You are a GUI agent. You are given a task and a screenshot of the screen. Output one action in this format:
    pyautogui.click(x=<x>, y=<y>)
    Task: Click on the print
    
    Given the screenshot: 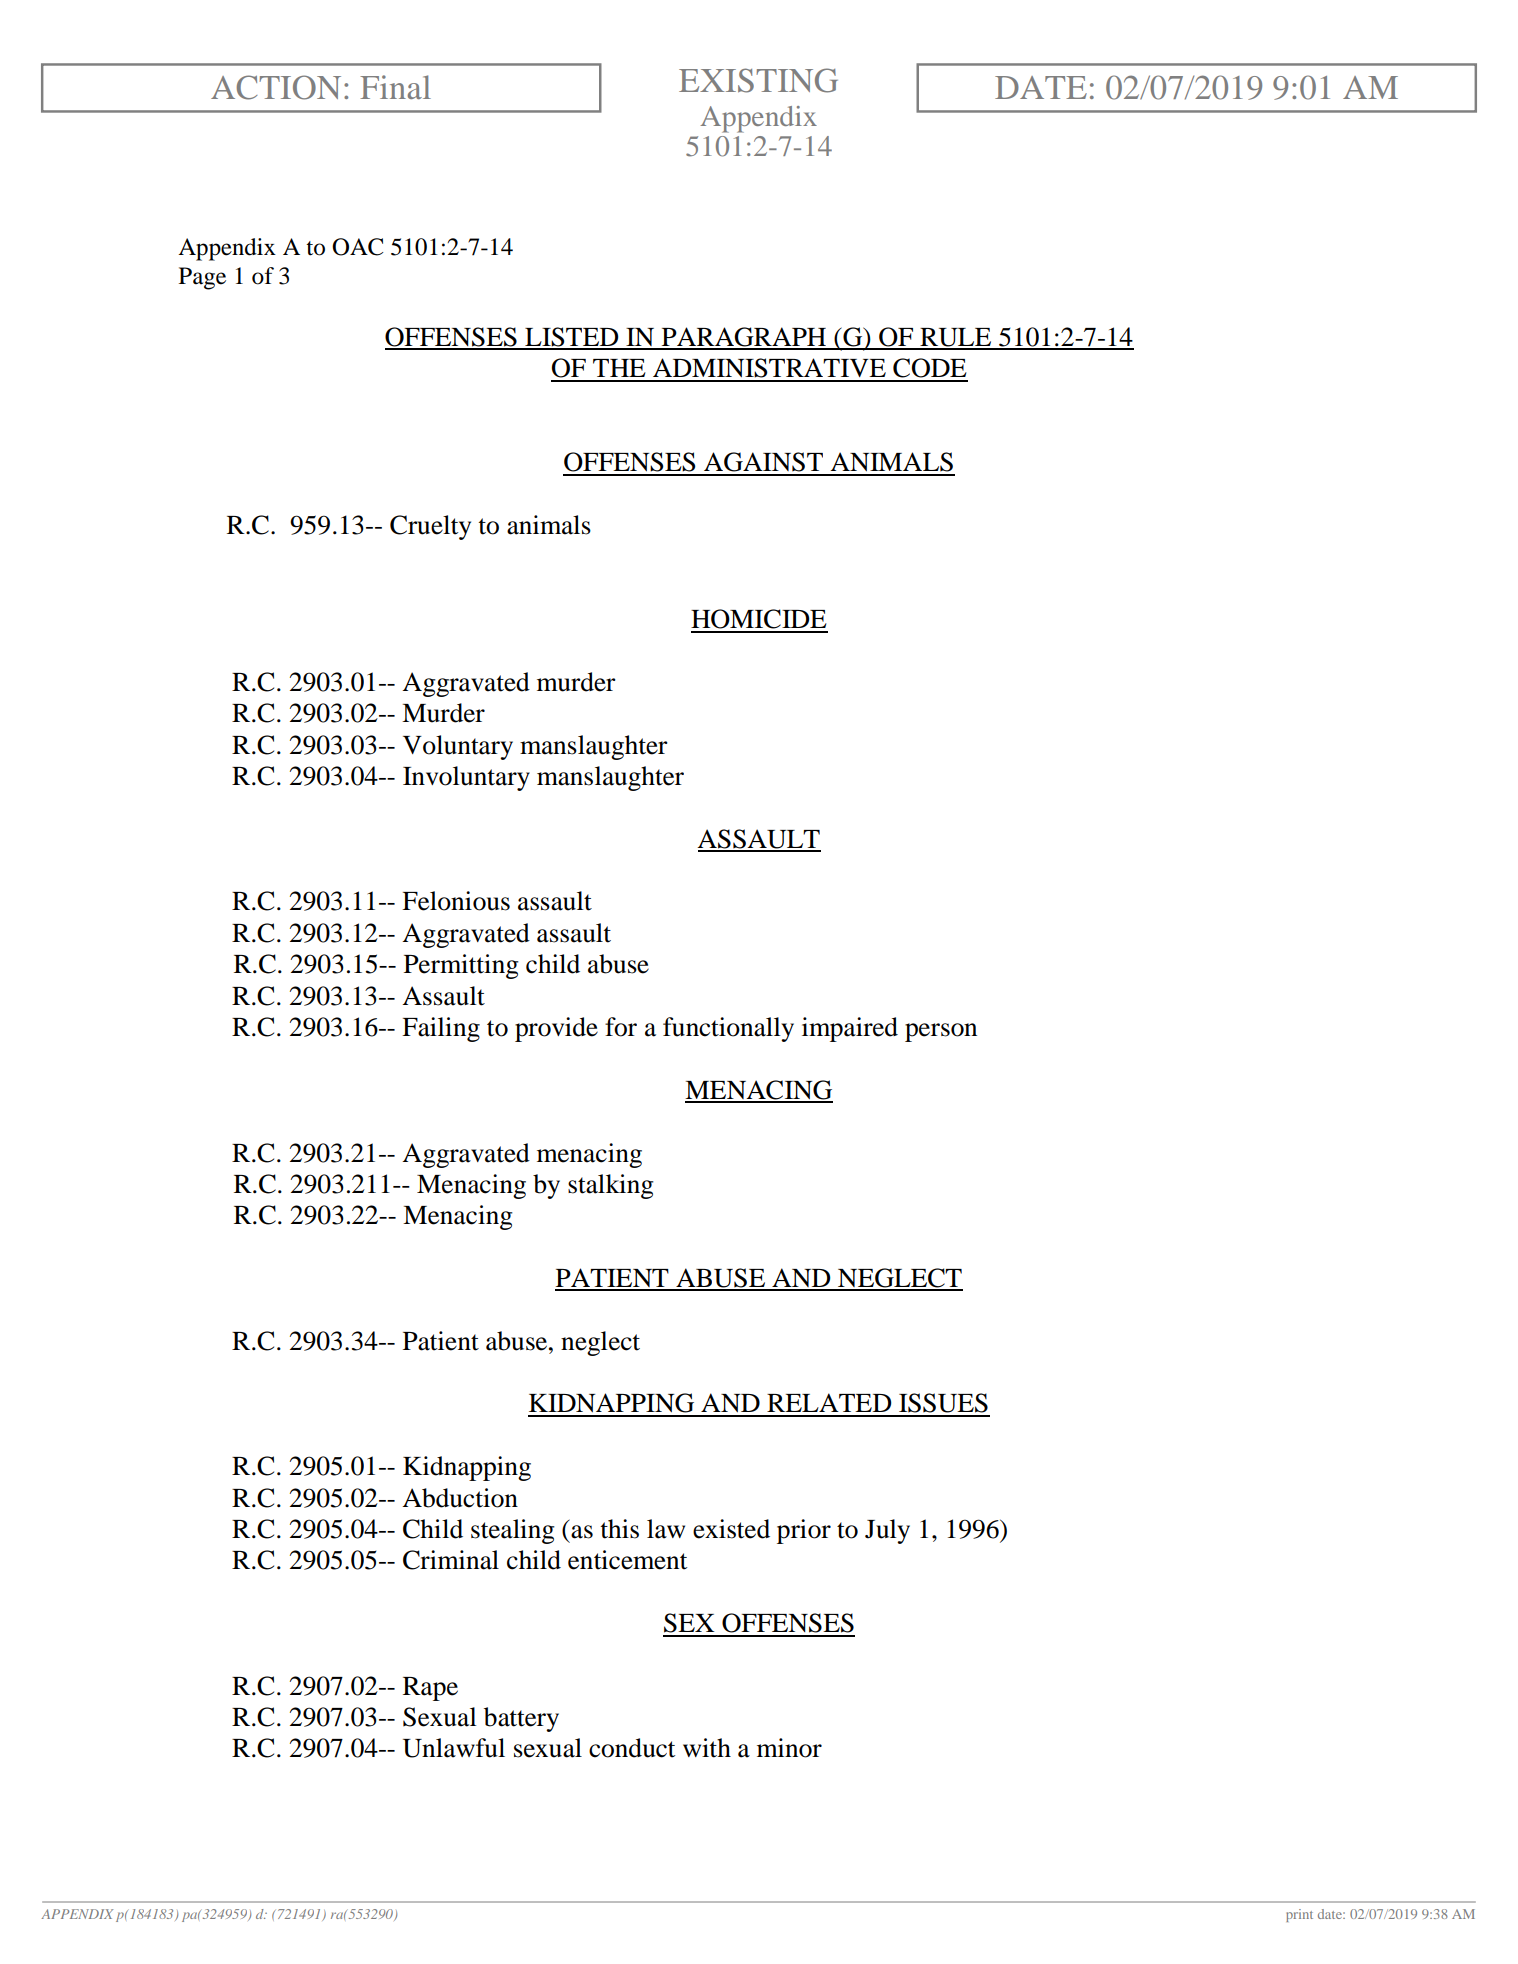 What is the action you would take?
    pyautogui.click(x=1299, y=1915)
